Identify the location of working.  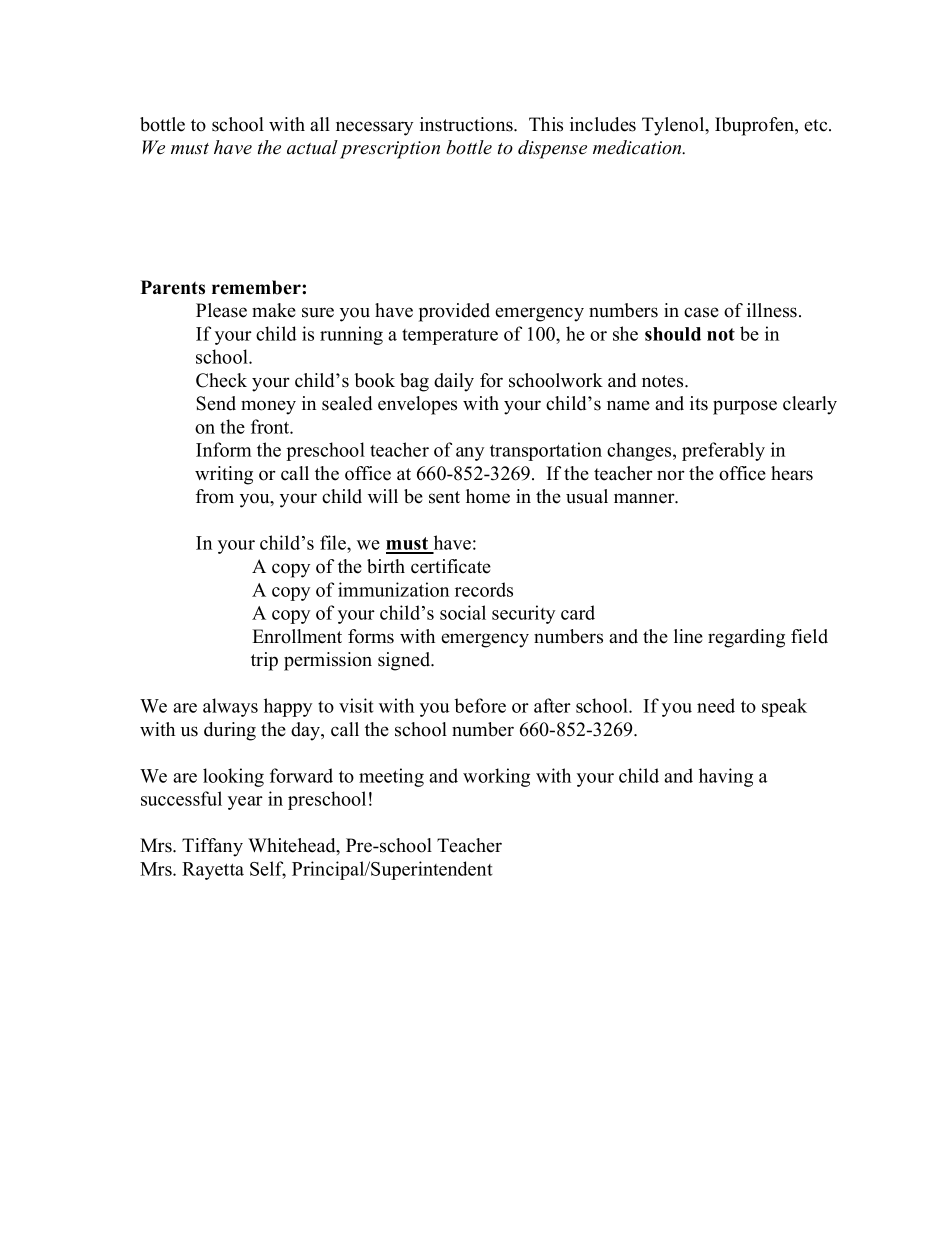
(496, 777).
